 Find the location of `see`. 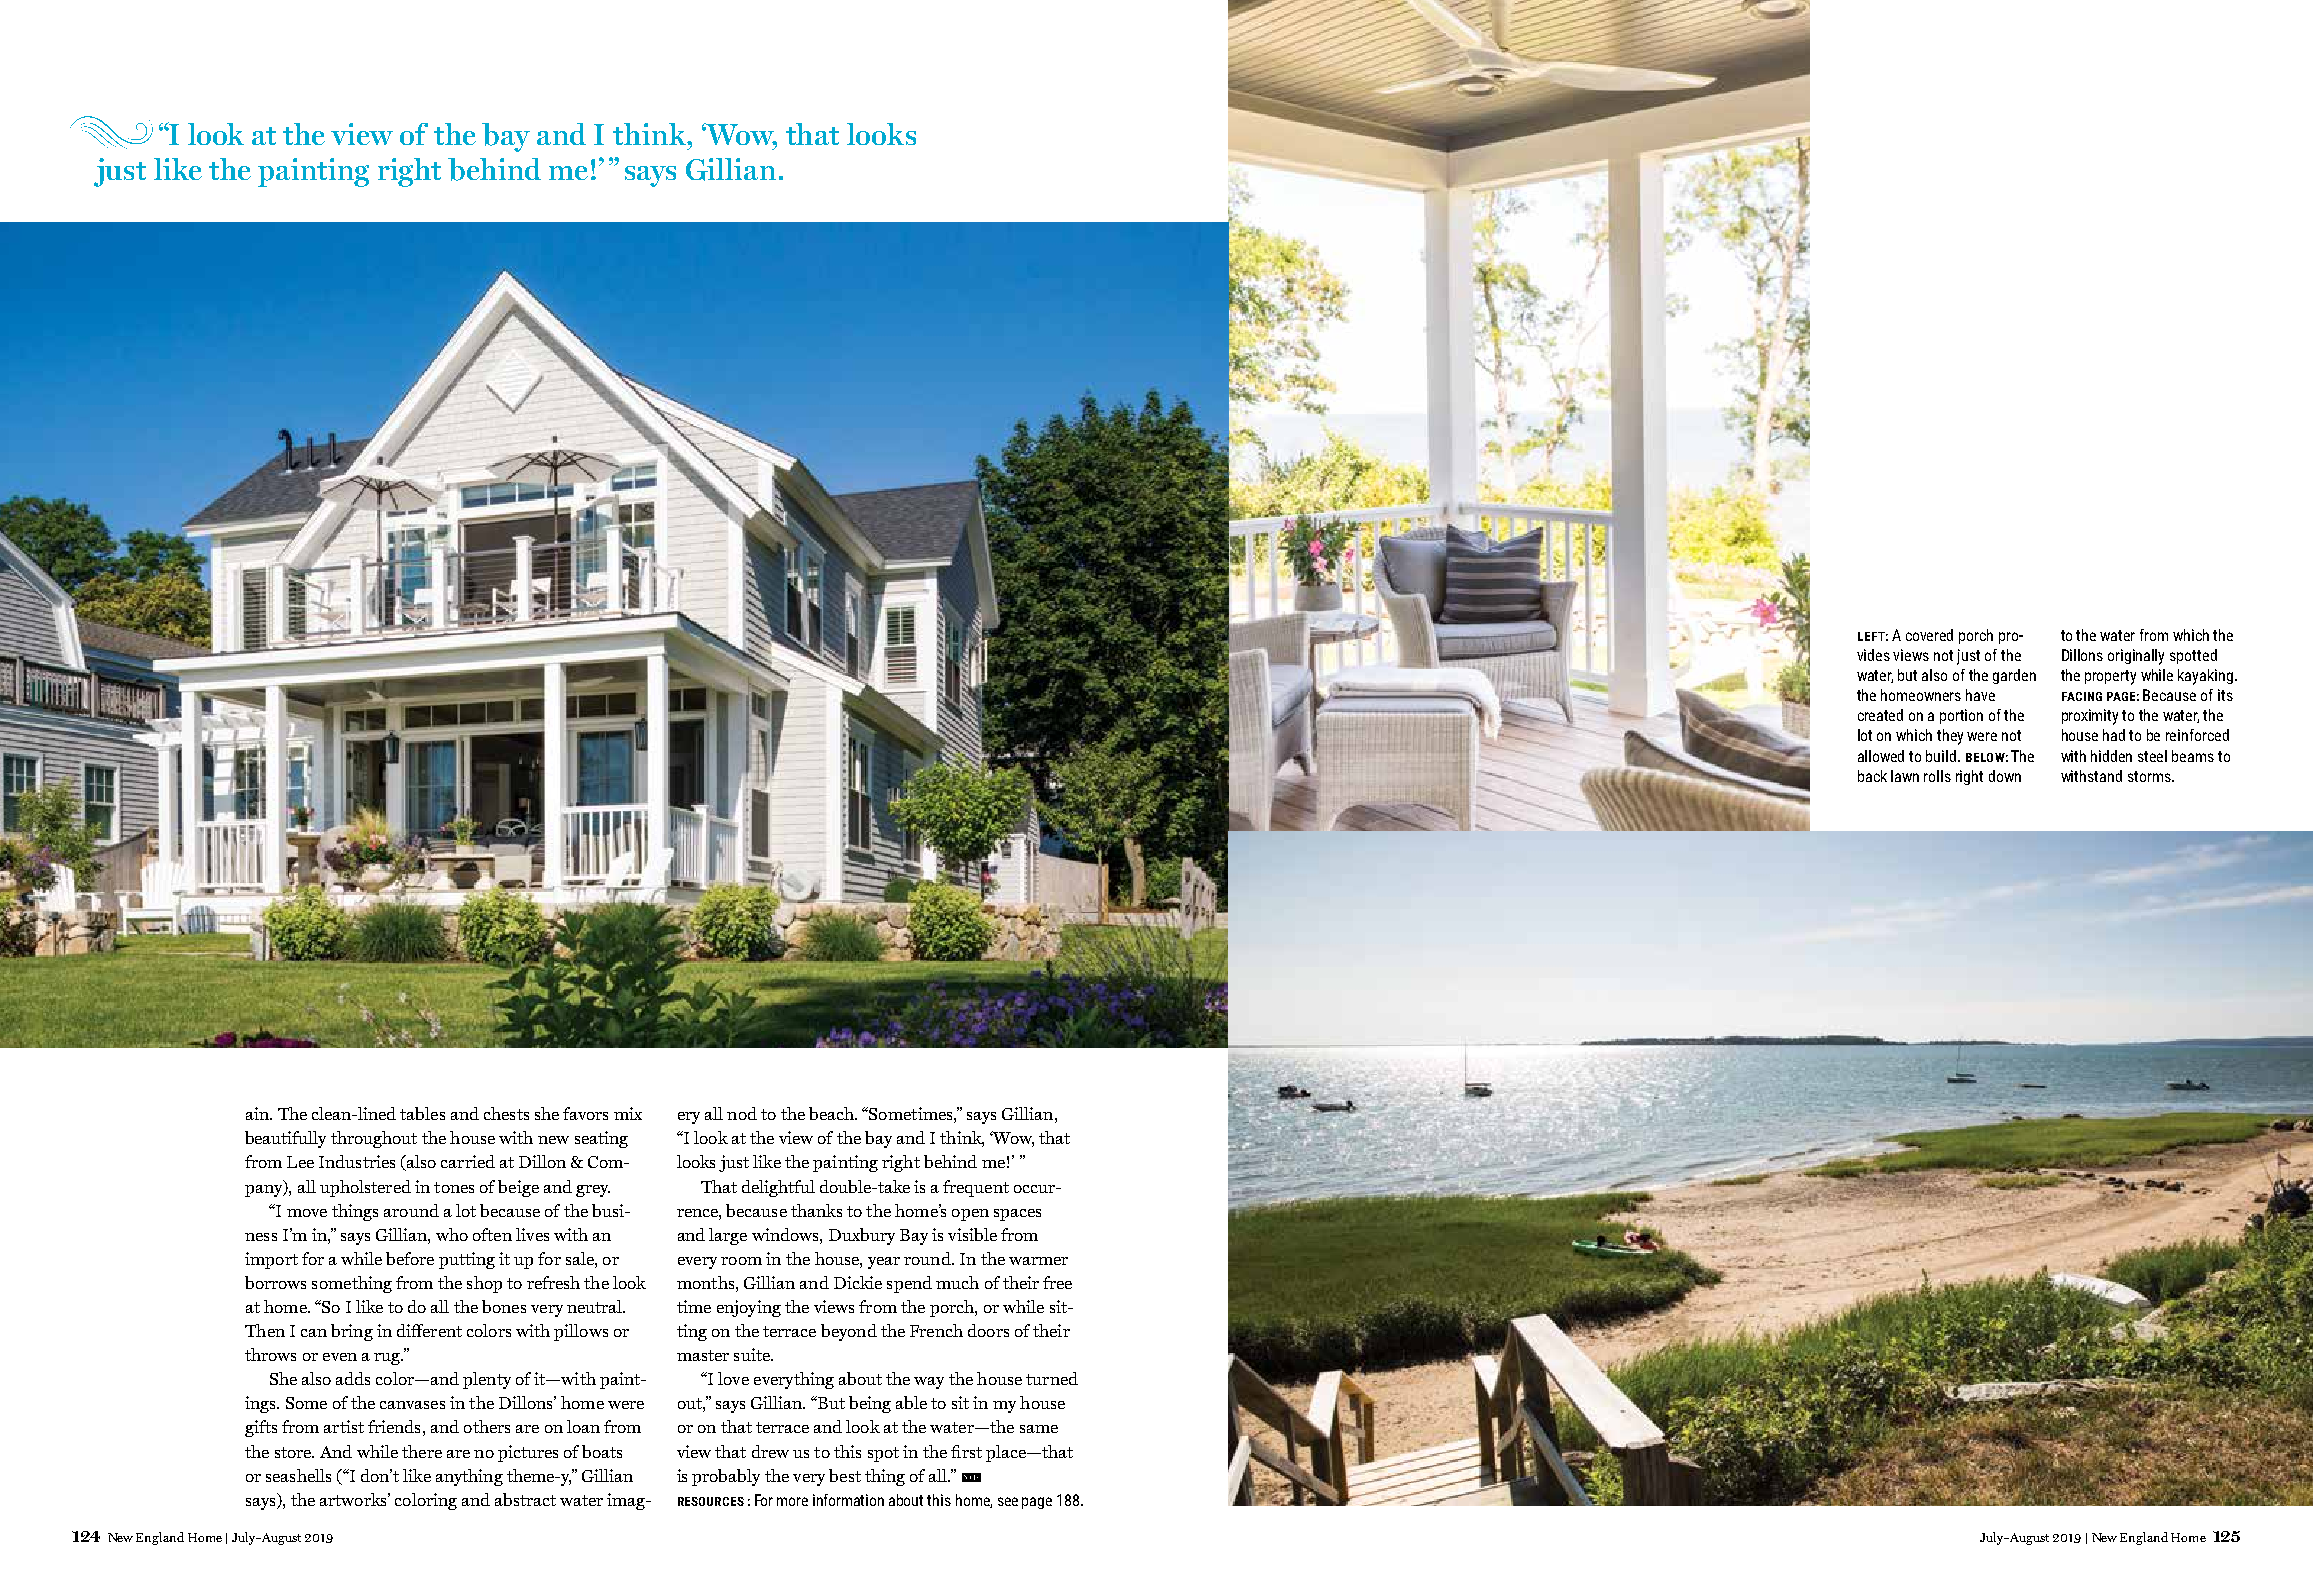

see is located at coordinates (1008, 1501).
